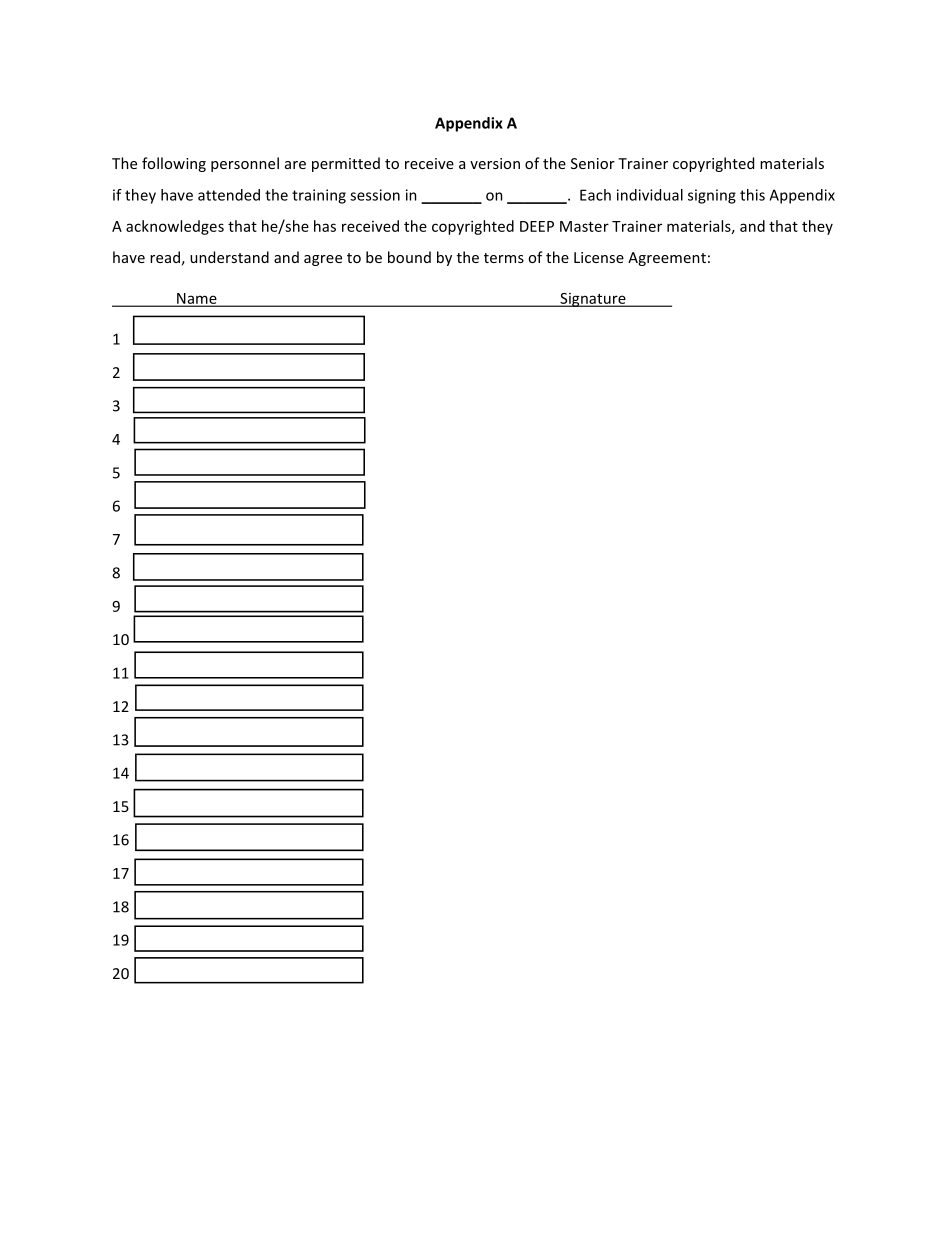 The height and width of the screenshot is (1233, 952). I want to click on attended, so click(229, 195).
